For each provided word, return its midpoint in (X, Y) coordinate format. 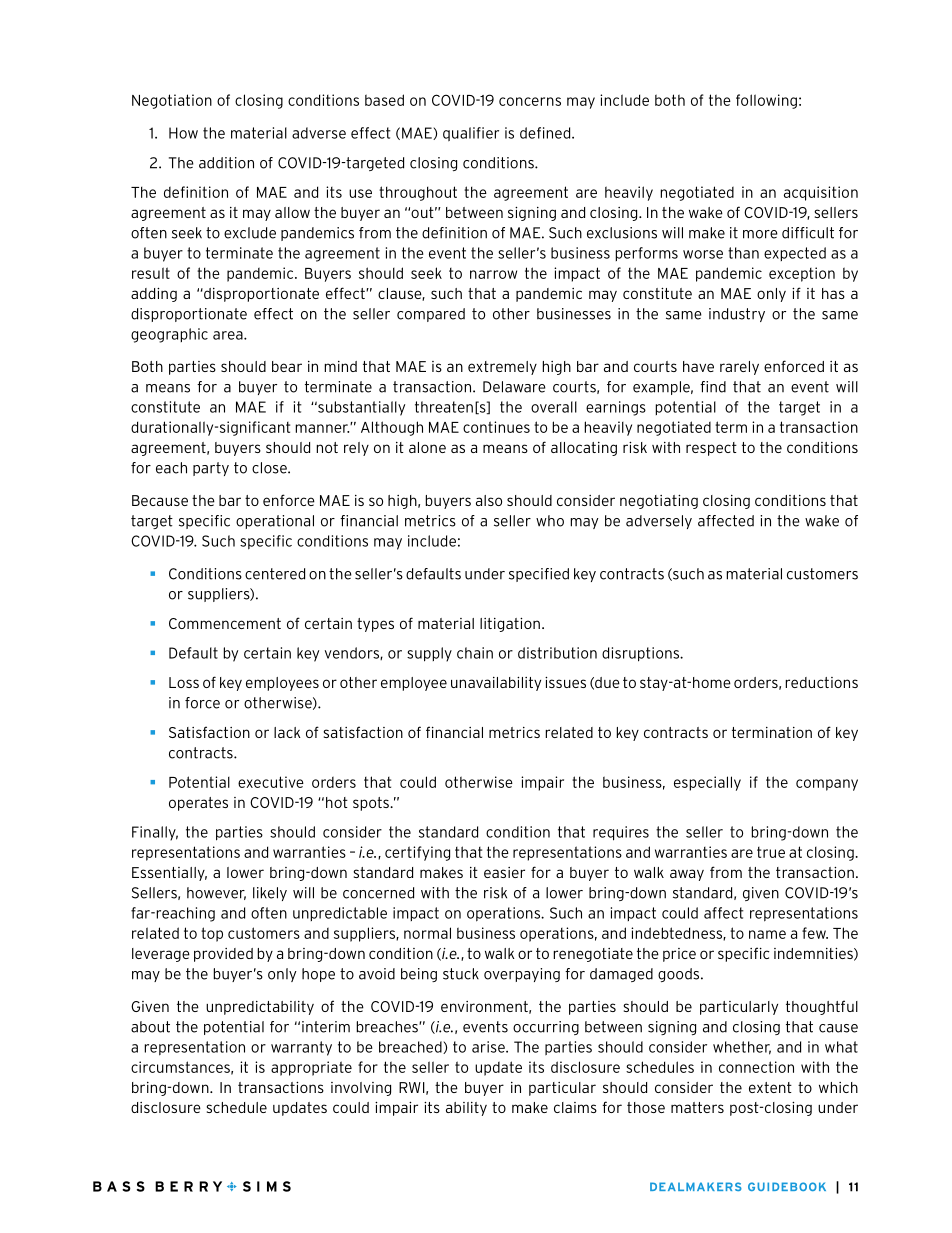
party (211, 469)
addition (226, 163)
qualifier (471, 134)
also (489, 500)
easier (504, 872)
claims (575, 1107)
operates (198, 804)
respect (711, 449)
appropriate (311, 1068)
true (771, 852)
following (766, 101)
